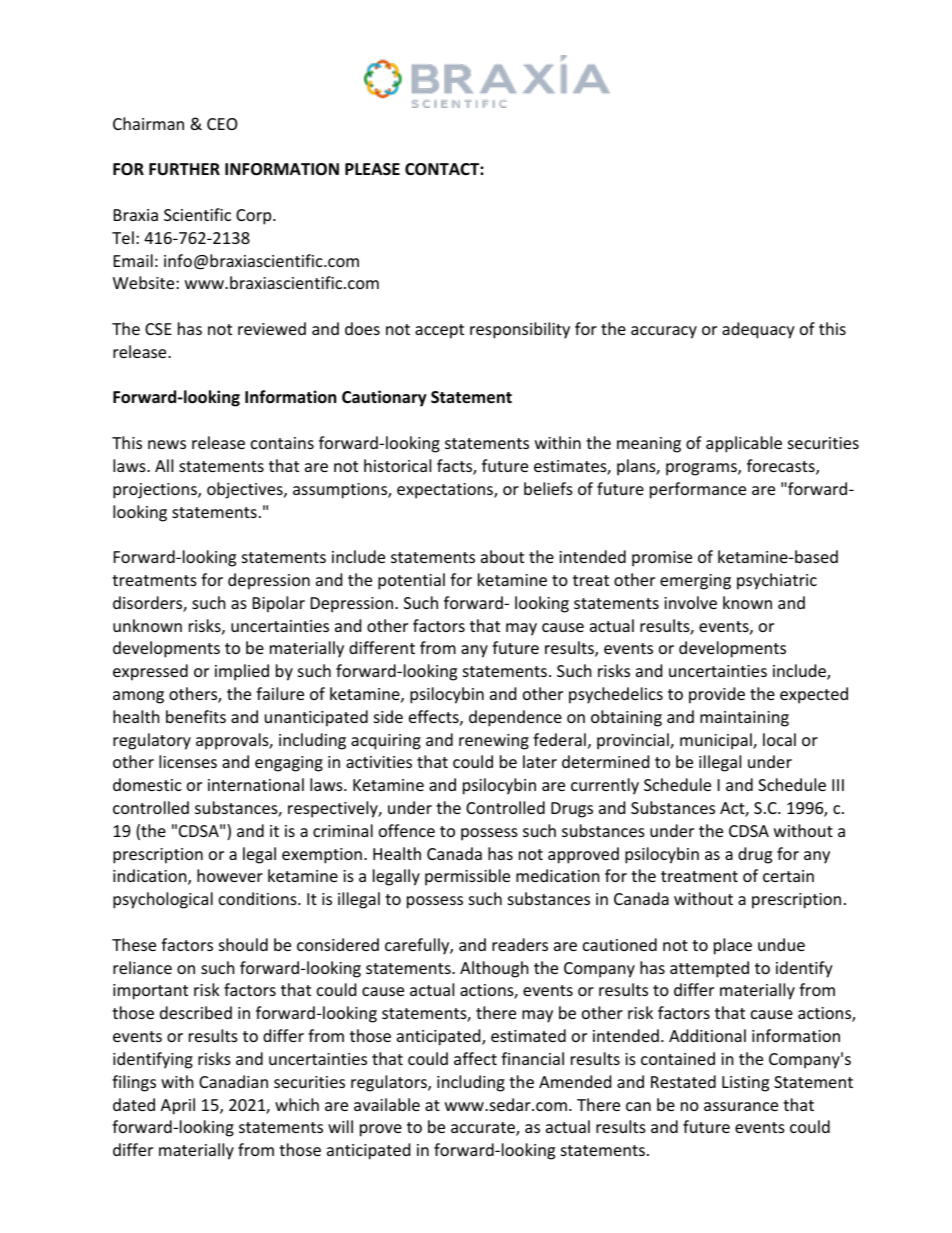 Image resolution: width=952 pixels, height=1233 pixels. Describe the element at coordinates (439, 331) in the screenshot. I see `accept` at that location.
